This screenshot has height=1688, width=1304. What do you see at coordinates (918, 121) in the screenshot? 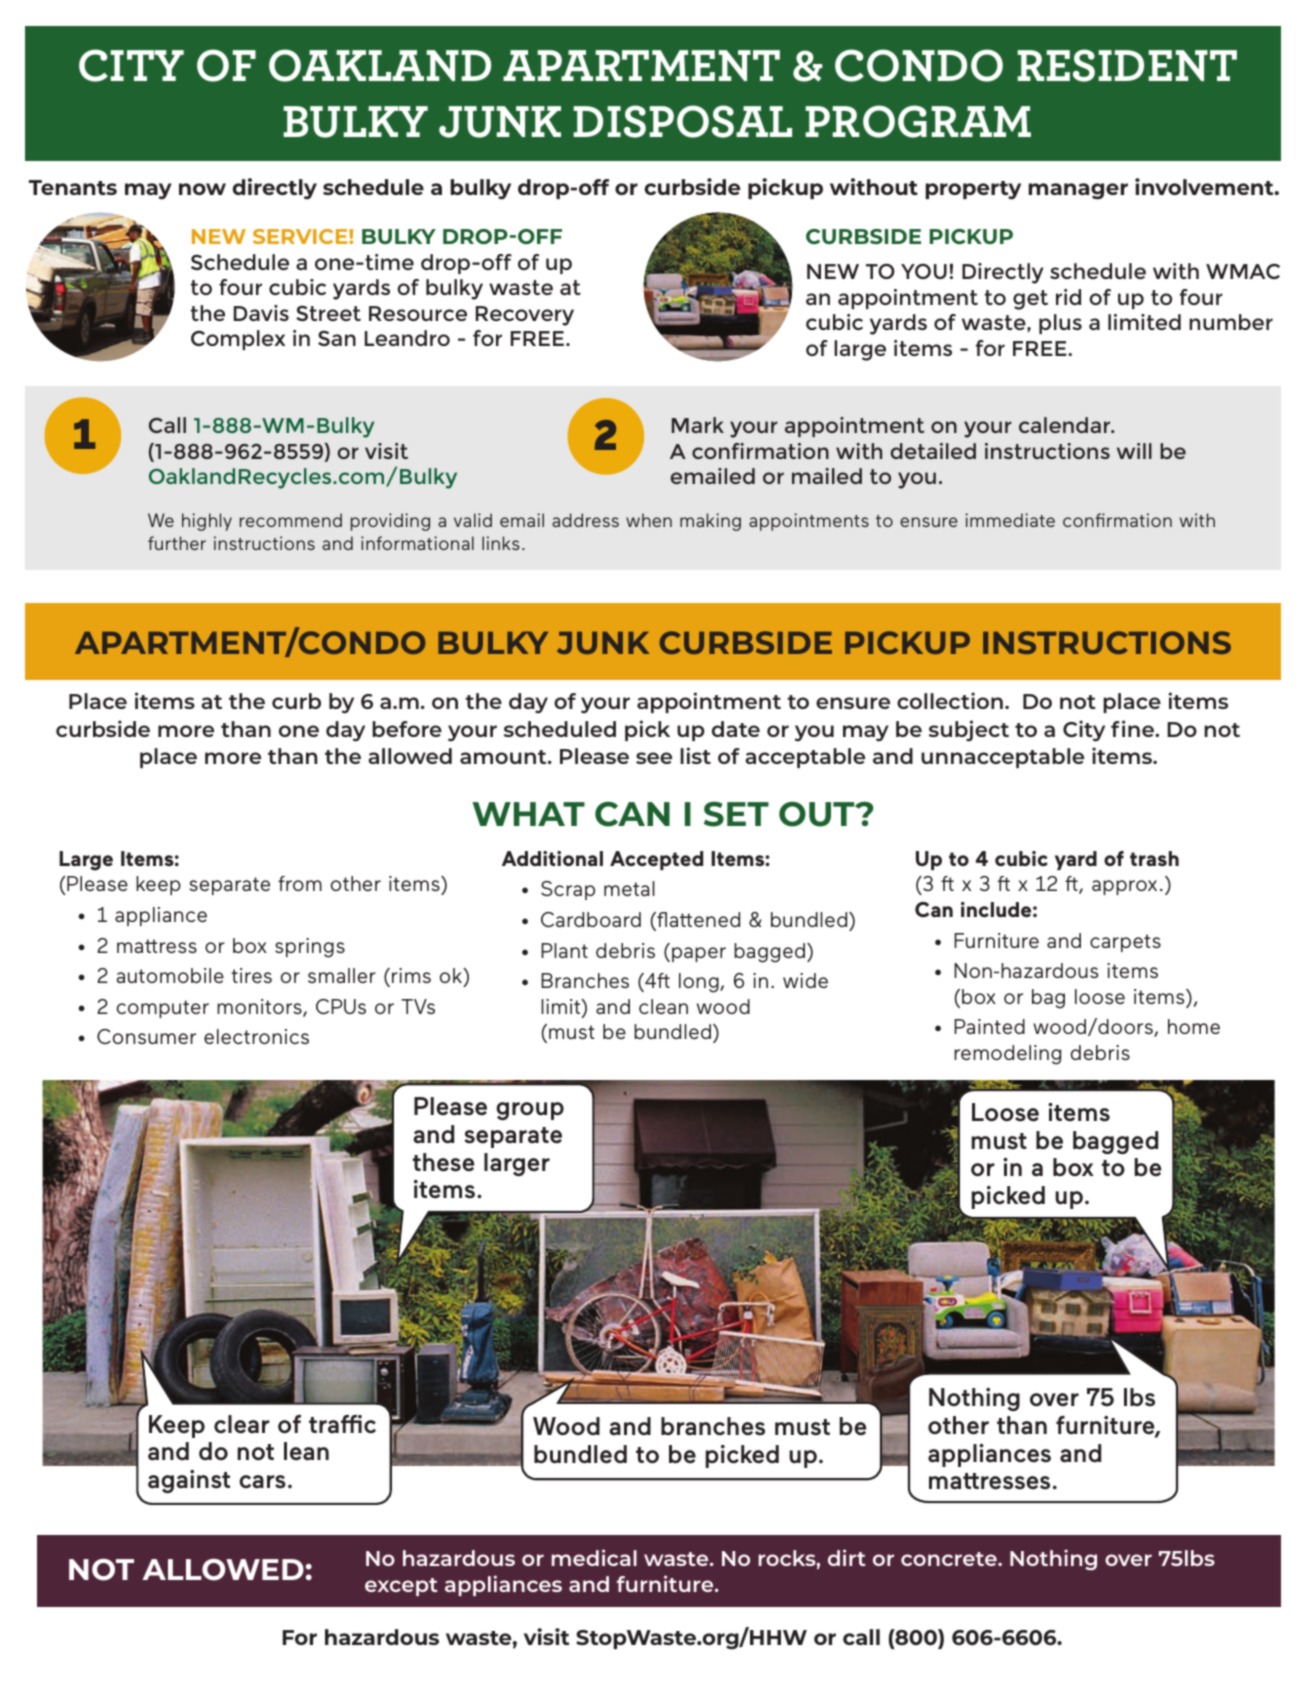
I see `PROGRAM` at bounding box center [918, 121].
